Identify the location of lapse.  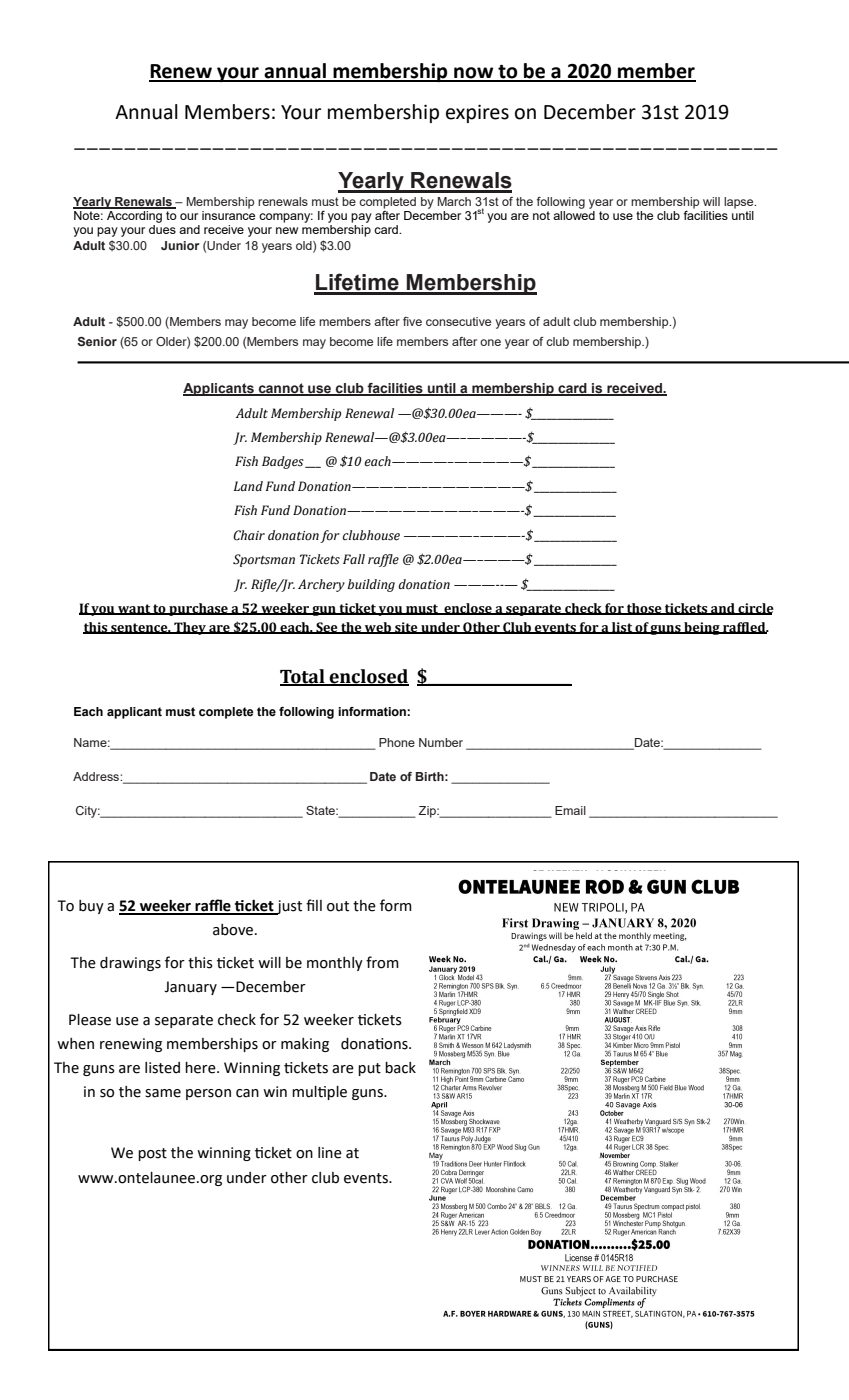
(740, 203).
